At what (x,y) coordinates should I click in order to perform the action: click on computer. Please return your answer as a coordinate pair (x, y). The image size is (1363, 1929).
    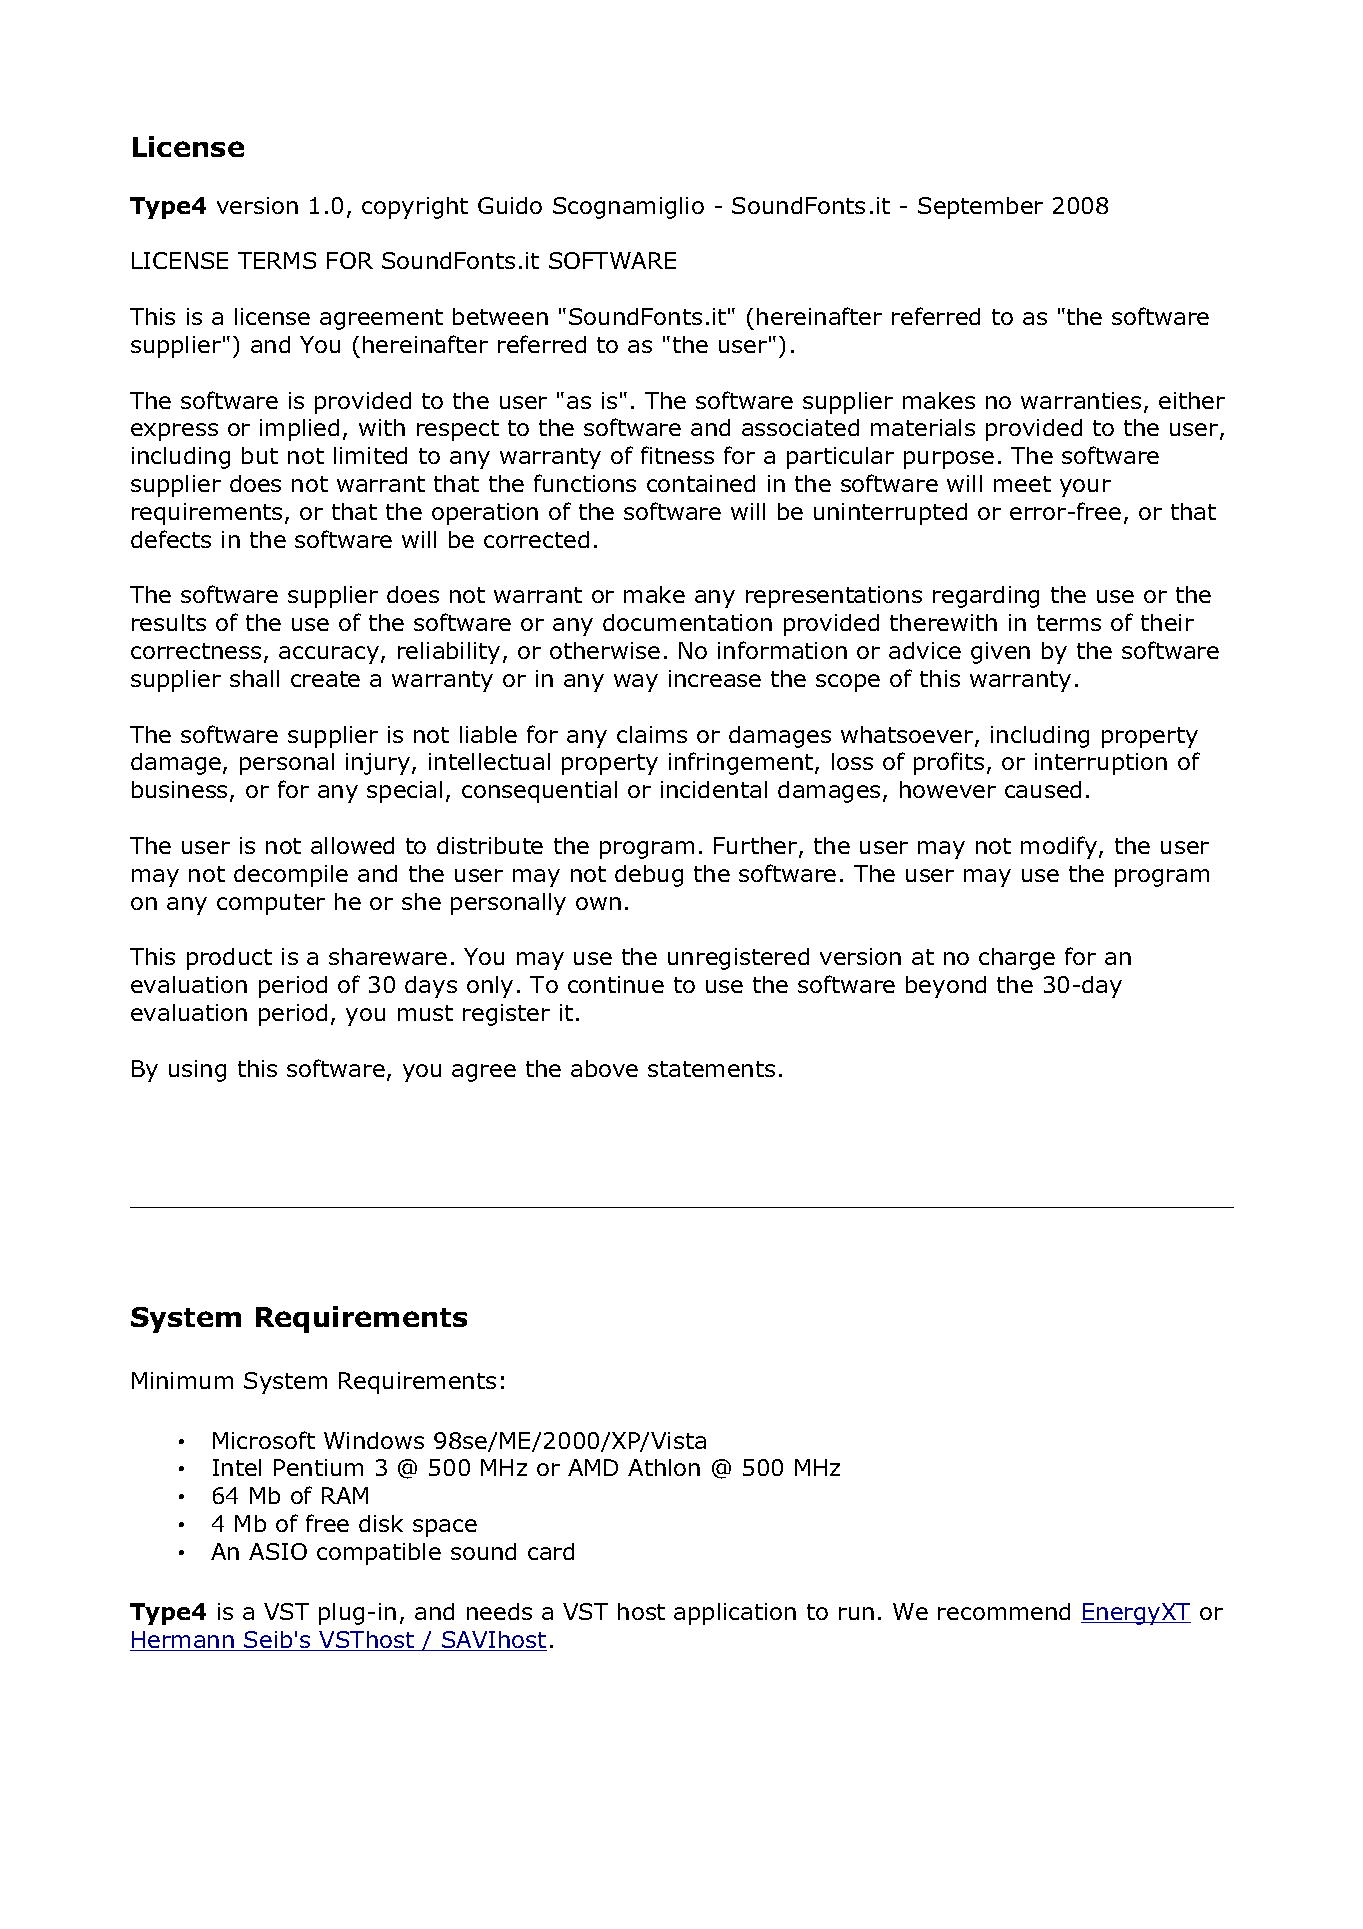
    Looking at the image, I should click on (271, 904).
